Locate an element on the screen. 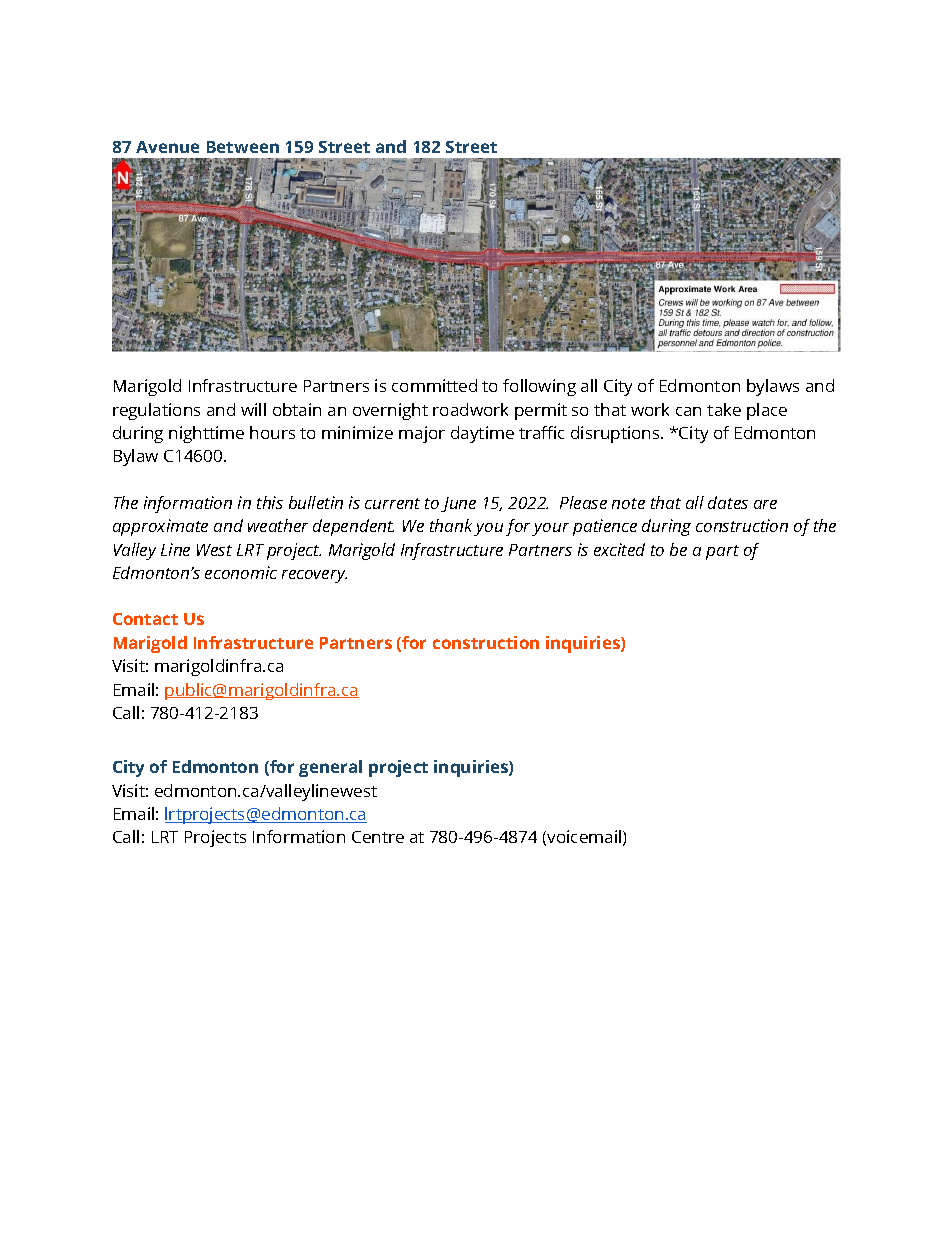 This screenshot has width=952, height=1233. Avenue is located at coordinates (167, 147).
